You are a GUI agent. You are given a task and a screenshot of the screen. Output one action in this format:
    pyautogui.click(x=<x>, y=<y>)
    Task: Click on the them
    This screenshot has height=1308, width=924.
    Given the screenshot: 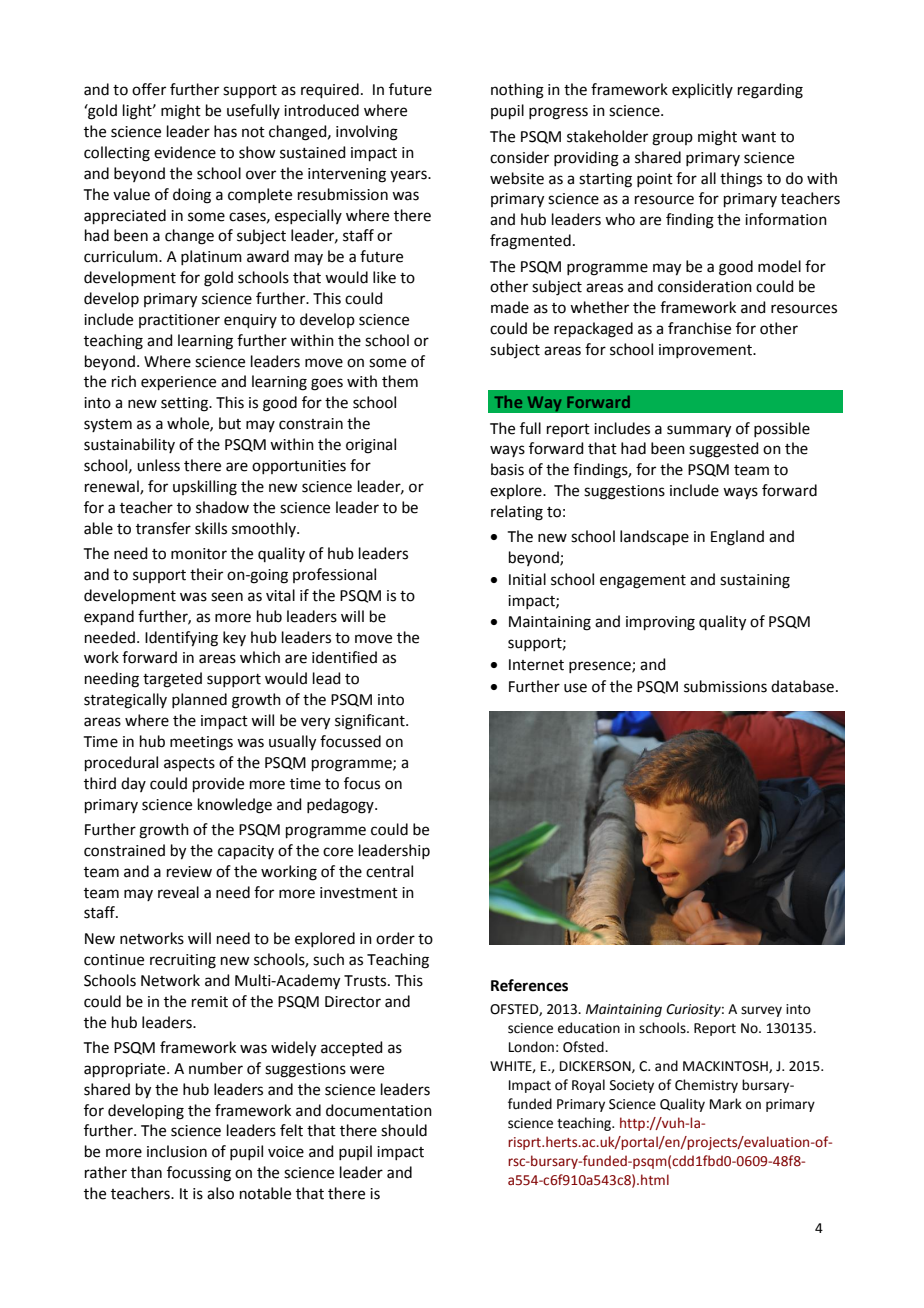 What is the action you would take?
    pyautogui.click(x=400, y=381)
